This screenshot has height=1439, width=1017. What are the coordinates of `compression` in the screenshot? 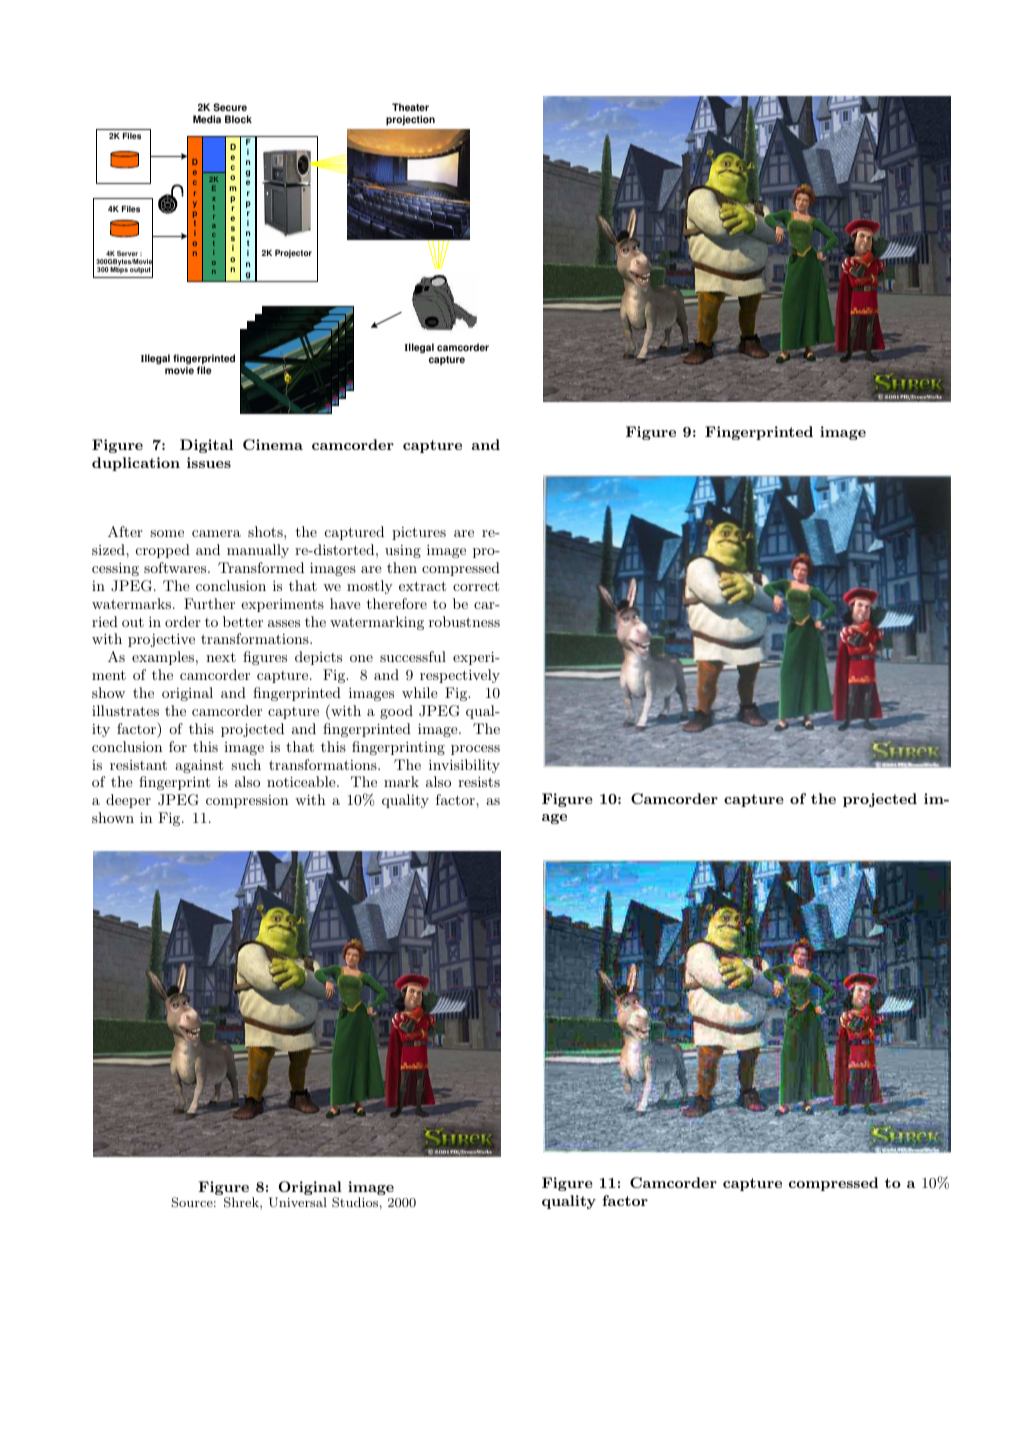 It's located at (247, 801).
